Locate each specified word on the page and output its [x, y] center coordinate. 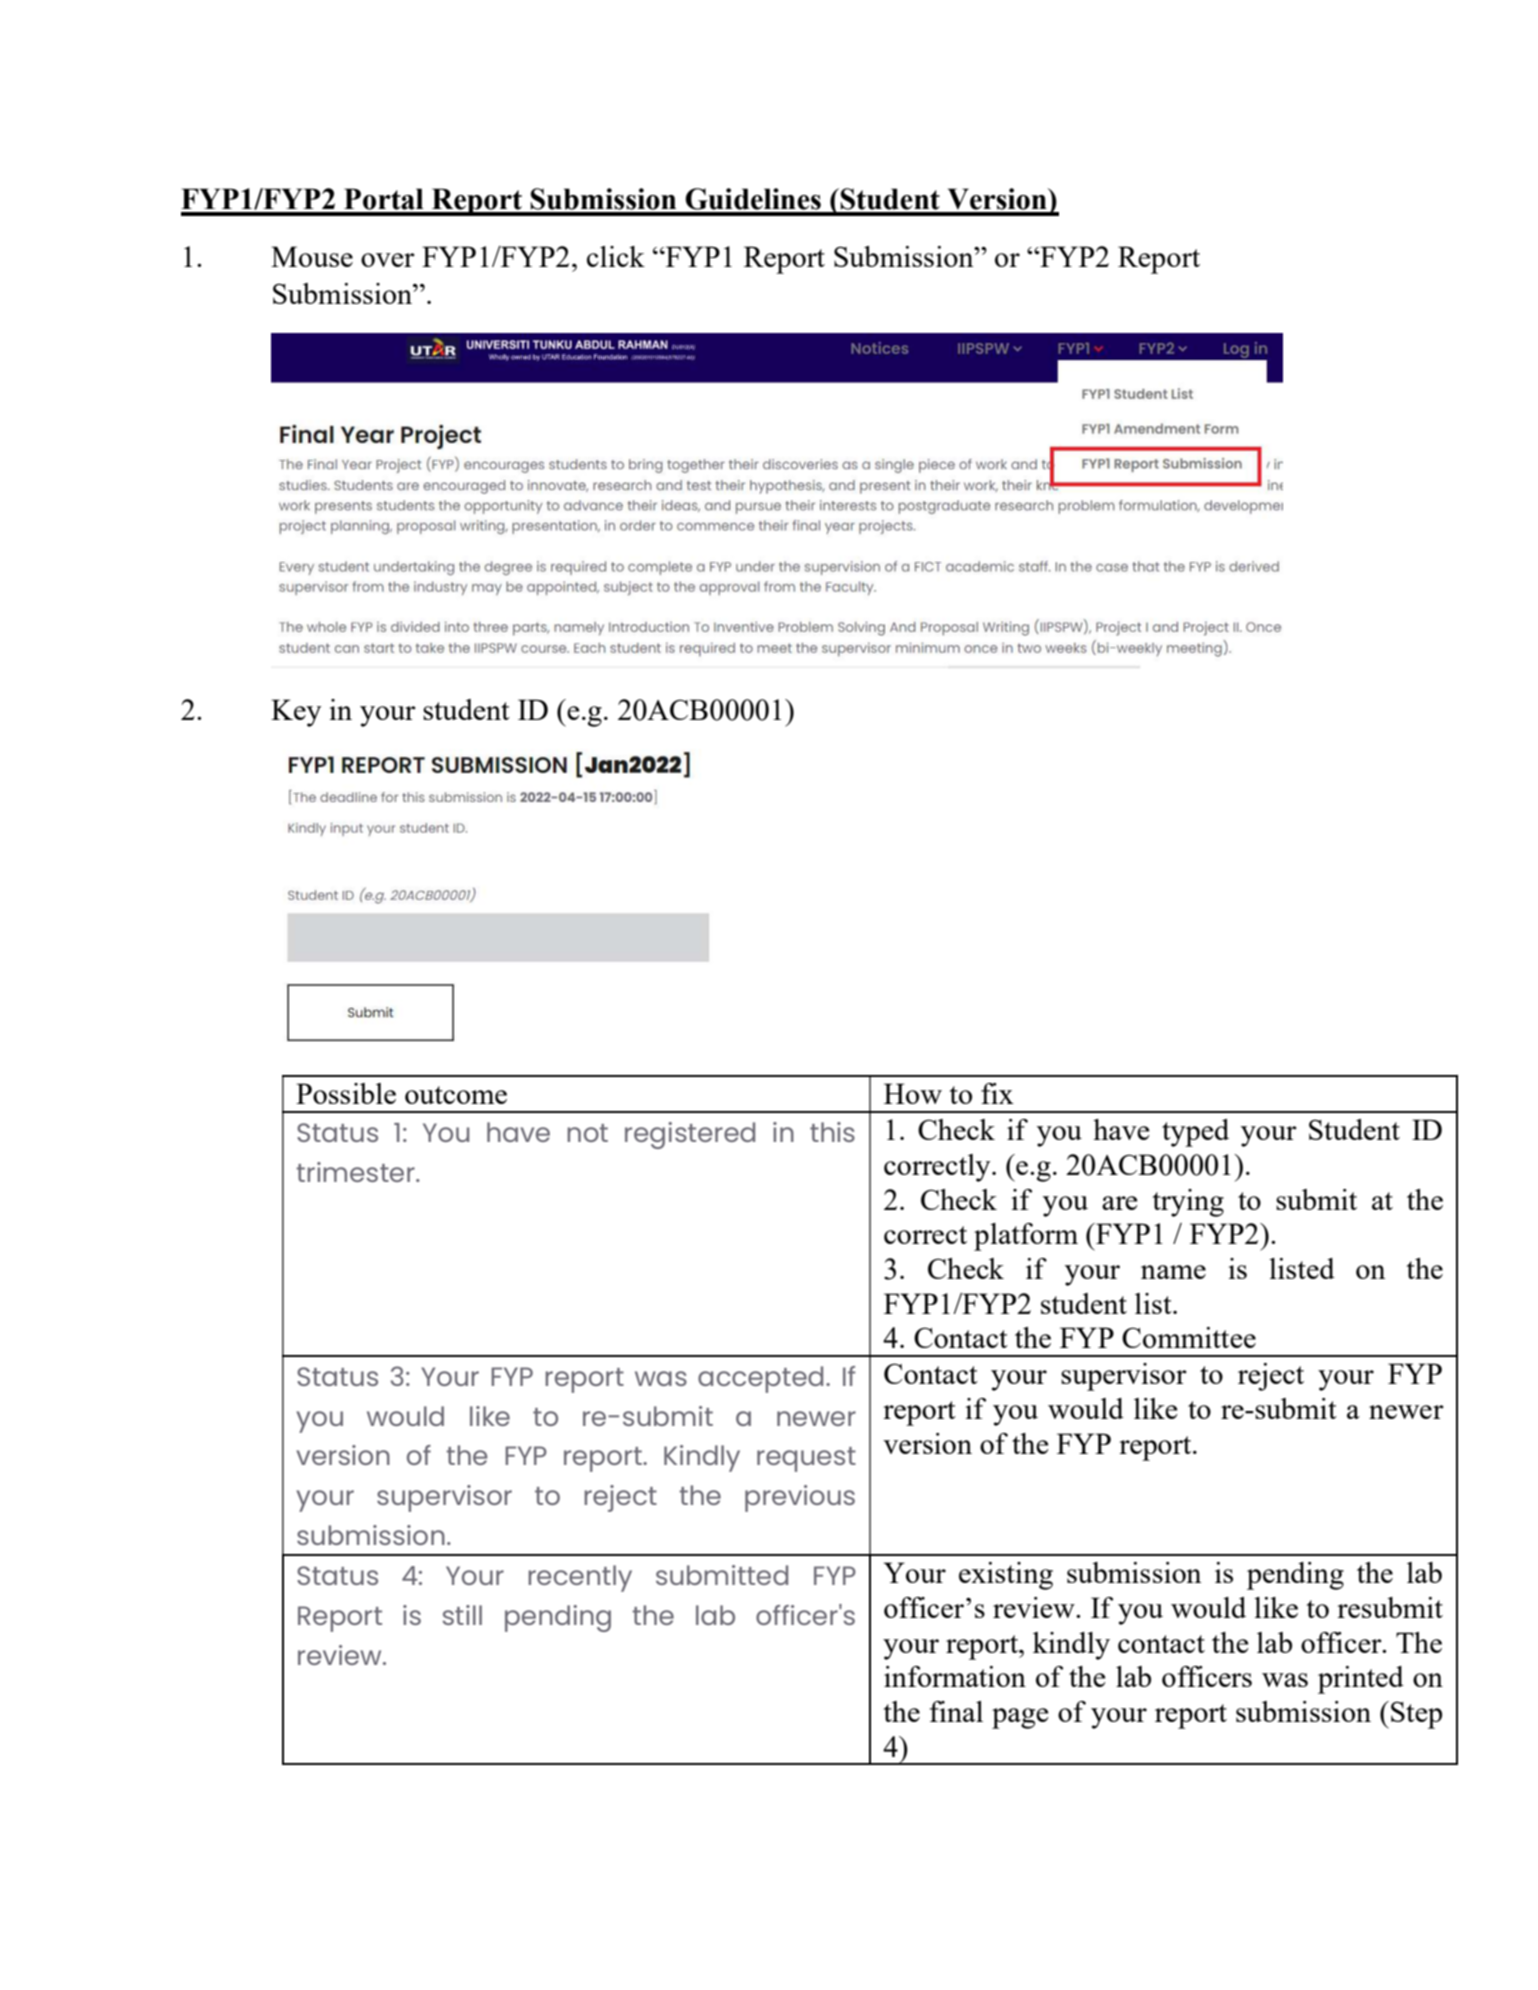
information [955, 1676]
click [616, 256]
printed [1361, 1680]
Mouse [312, 256]
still [462, 1615]
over [388, 260]
